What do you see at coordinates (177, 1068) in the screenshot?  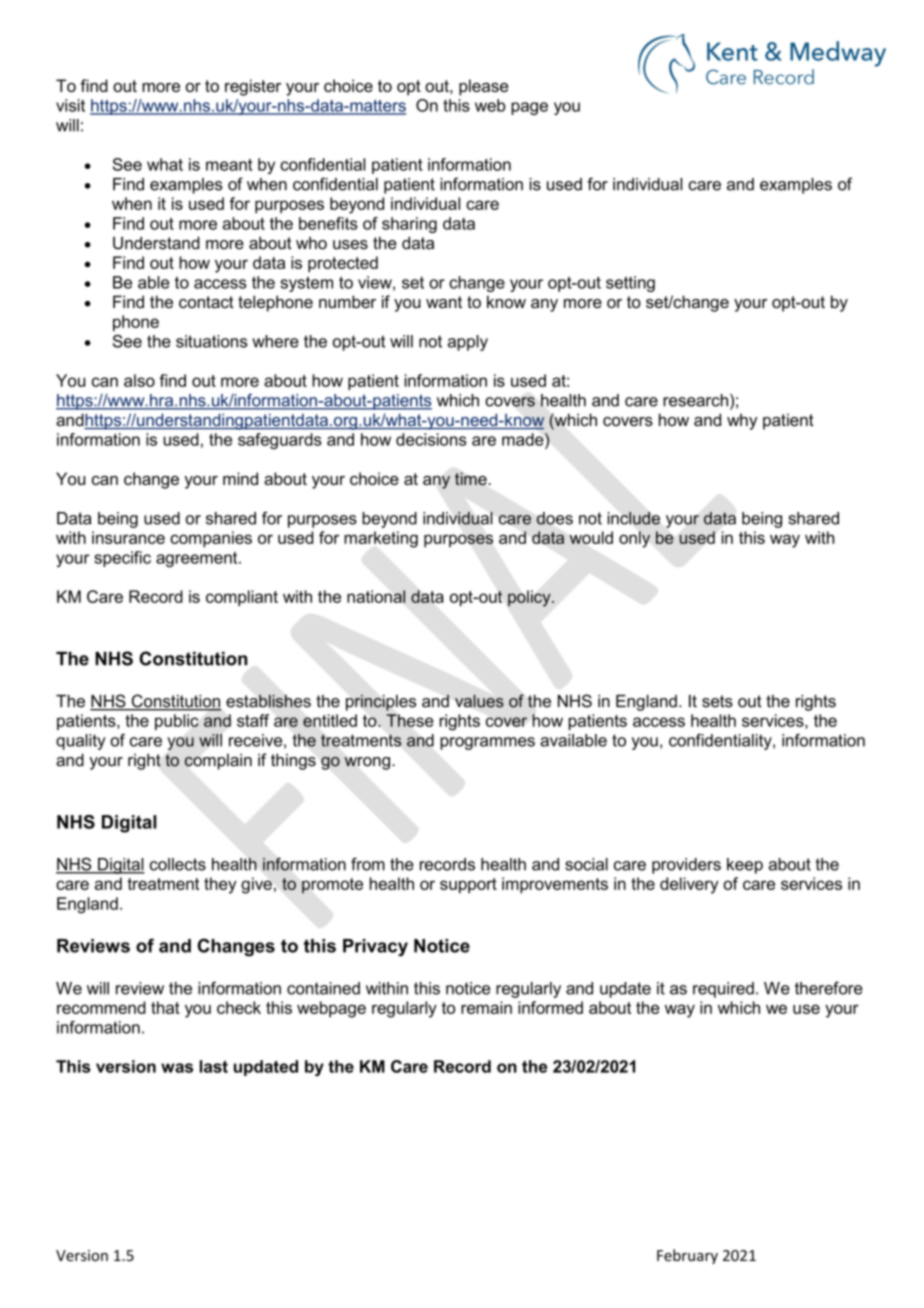 I see `was` at bounding box center [177, 1068].
